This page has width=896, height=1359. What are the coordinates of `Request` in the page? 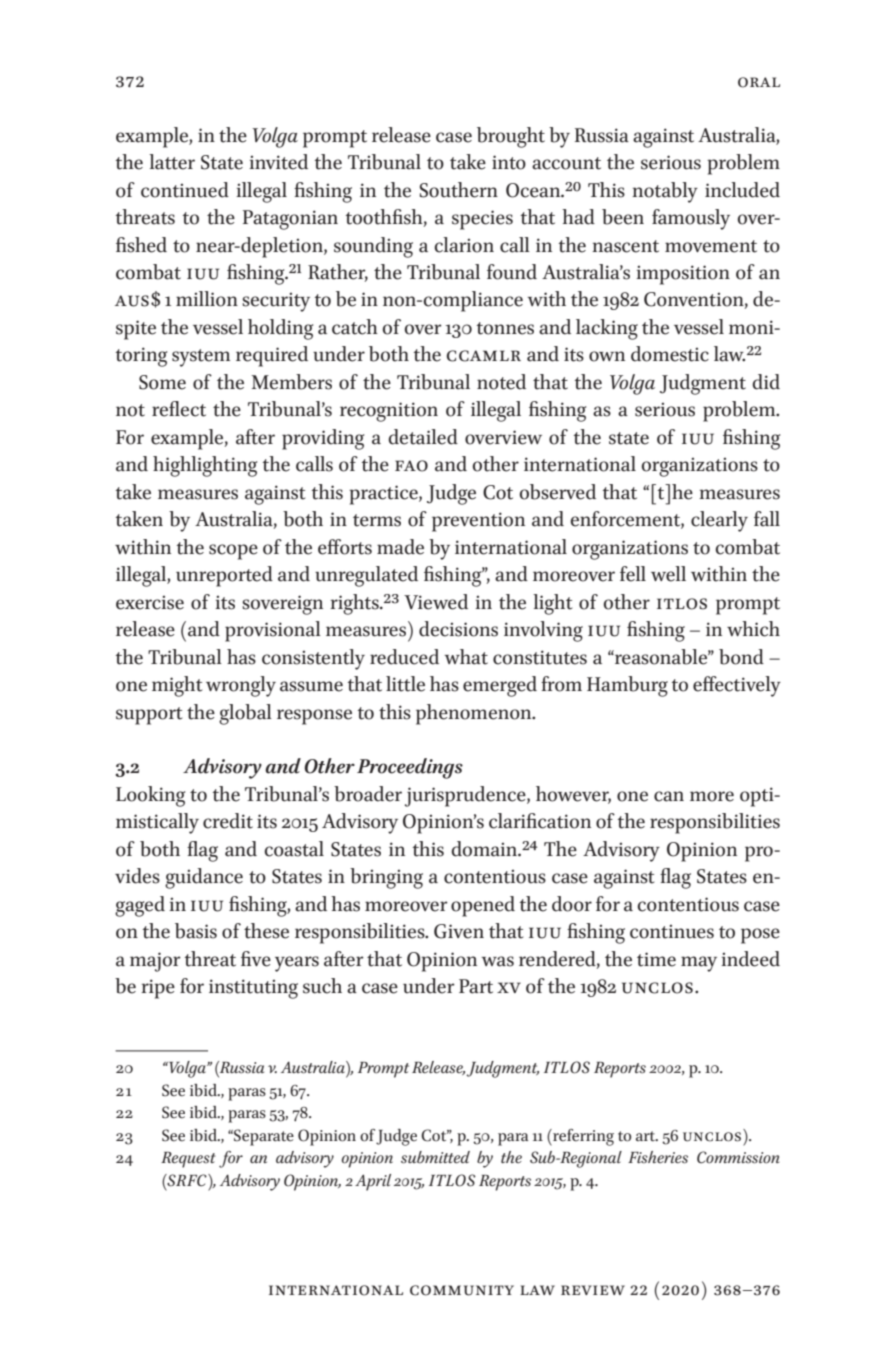 It's located at (188, 1159).
